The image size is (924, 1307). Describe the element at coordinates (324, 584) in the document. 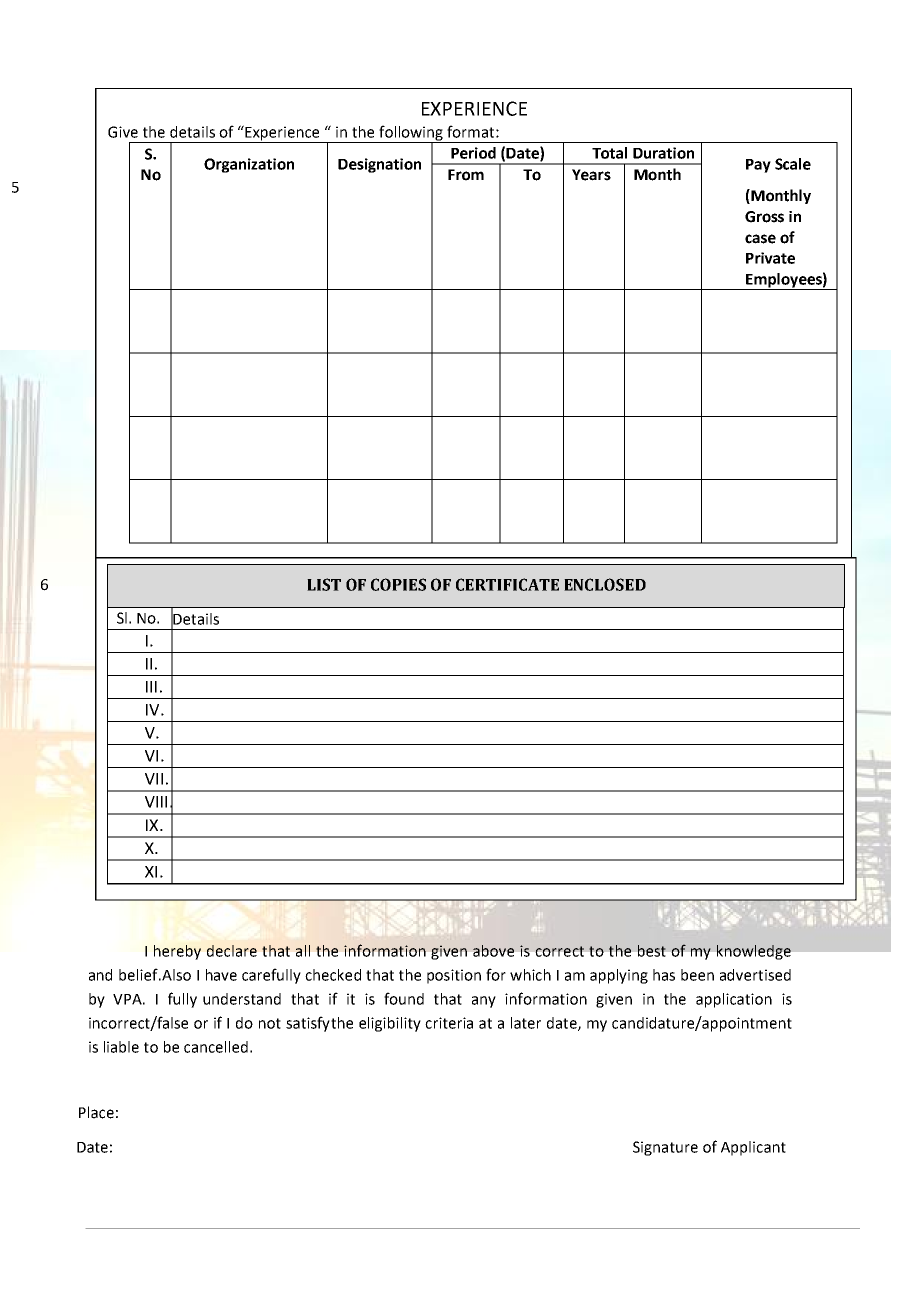

I see `LIST` at that location.
